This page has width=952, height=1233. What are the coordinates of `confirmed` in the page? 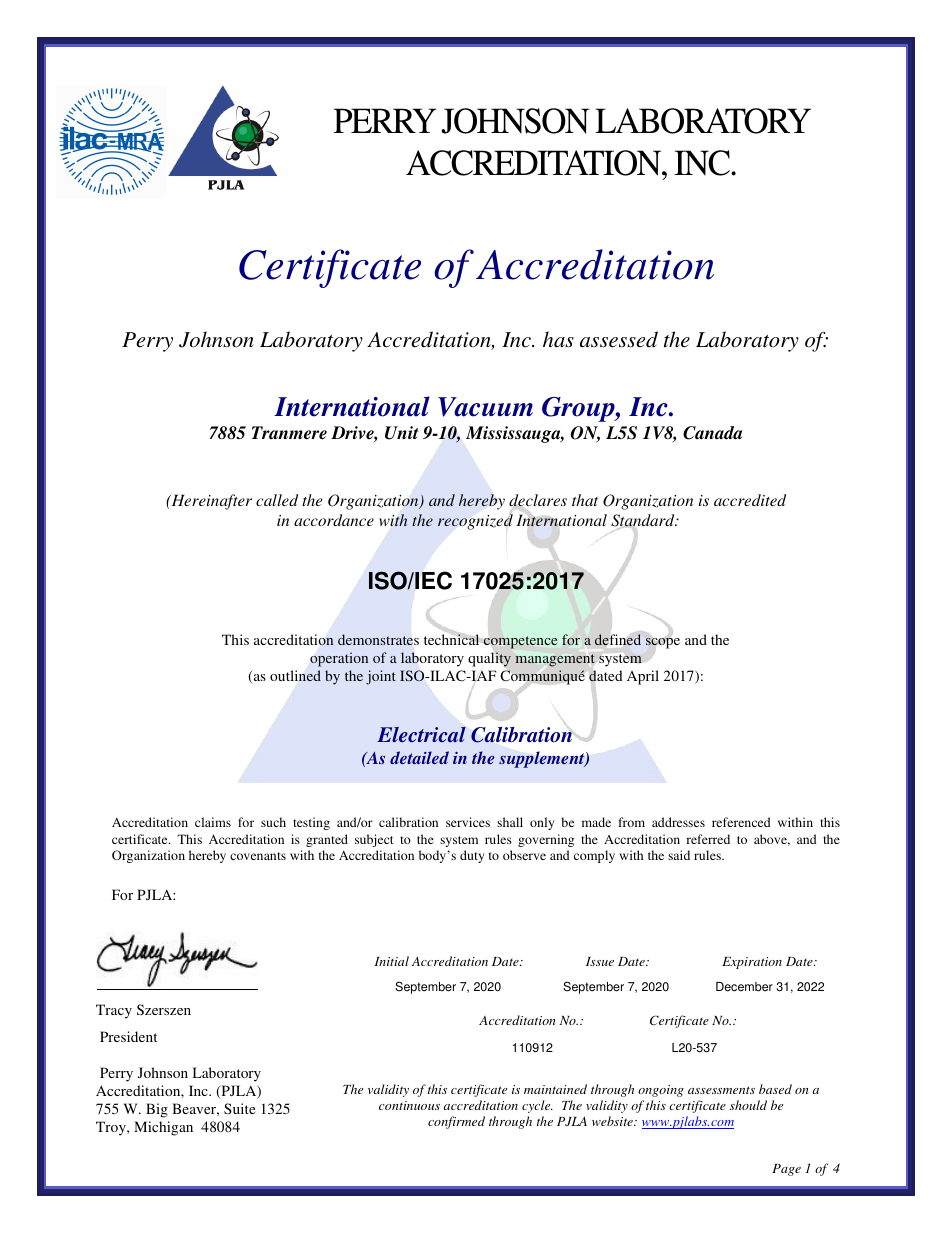 It's located at (456, 1122).
